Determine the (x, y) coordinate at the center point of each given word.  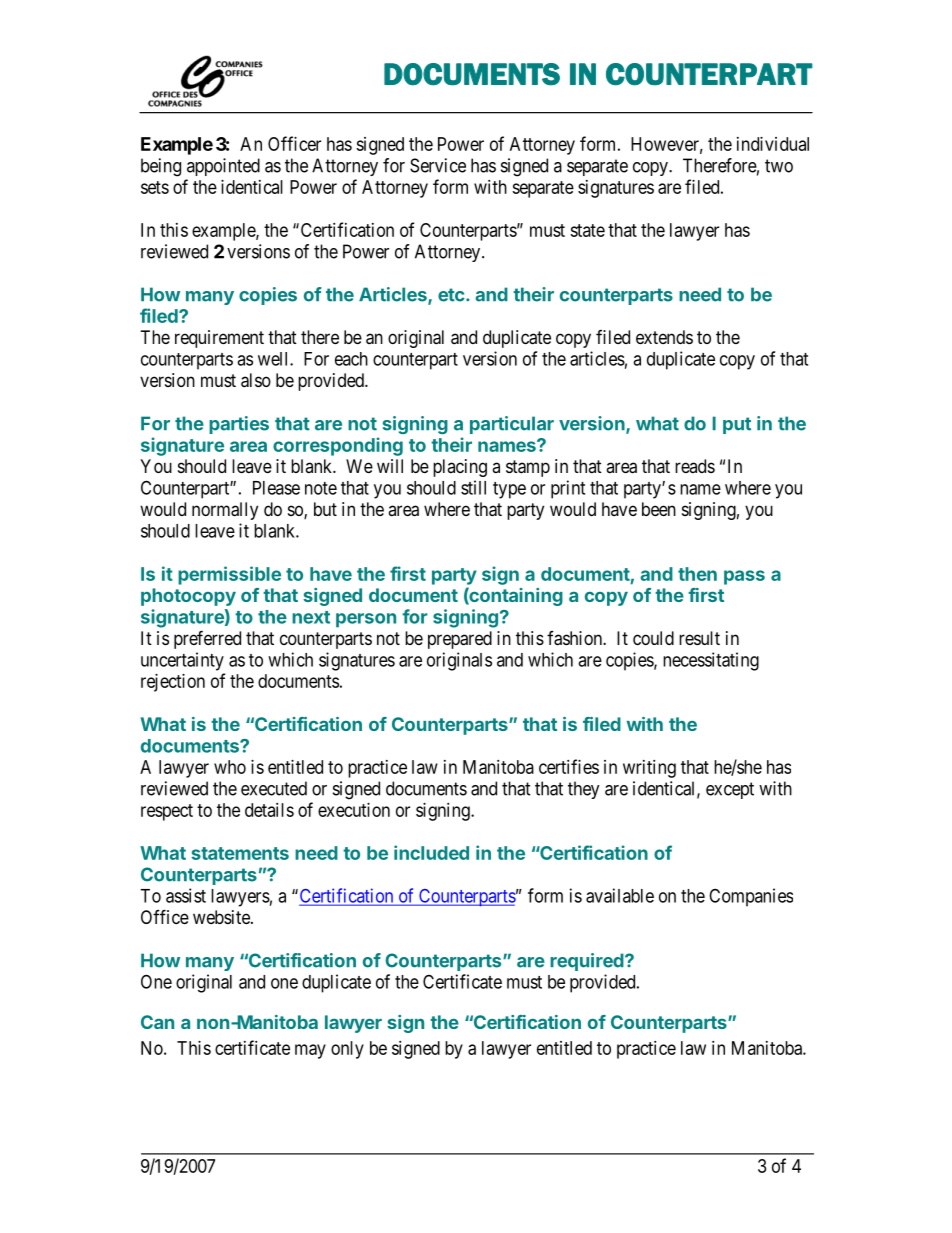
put (737, 425)
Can (157, 1022)
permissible (229, 575)
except (730, 790)
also (256, 380)
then (697, 574)
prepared (460, 640)
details (269, 810)
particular (512, 425)
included (431, 852)
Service (438, 165)
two (779, 166)
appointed (223, 167)
